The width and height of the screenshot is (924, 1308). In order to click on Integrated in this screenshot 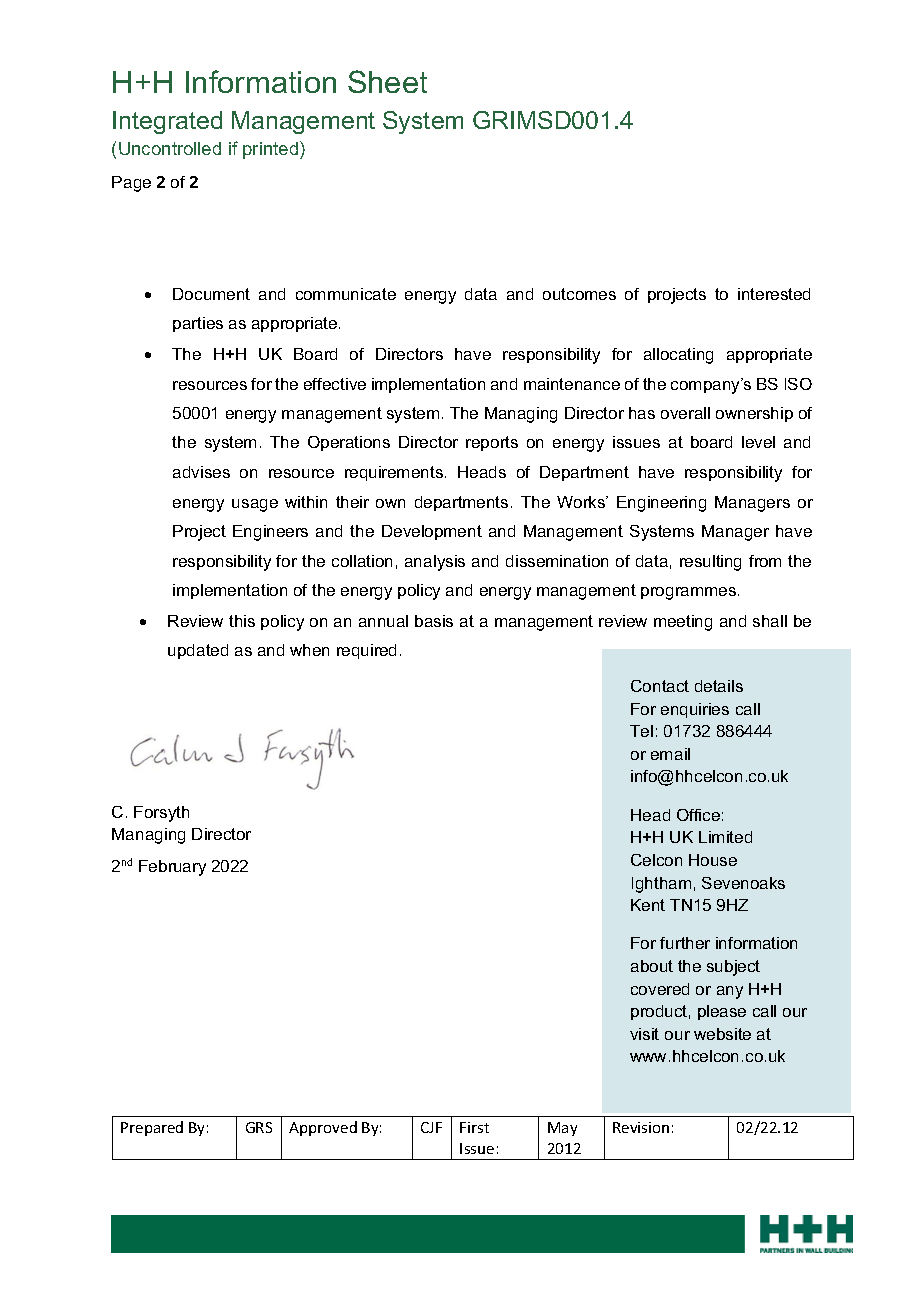, I will do `click(167, 122)`.
